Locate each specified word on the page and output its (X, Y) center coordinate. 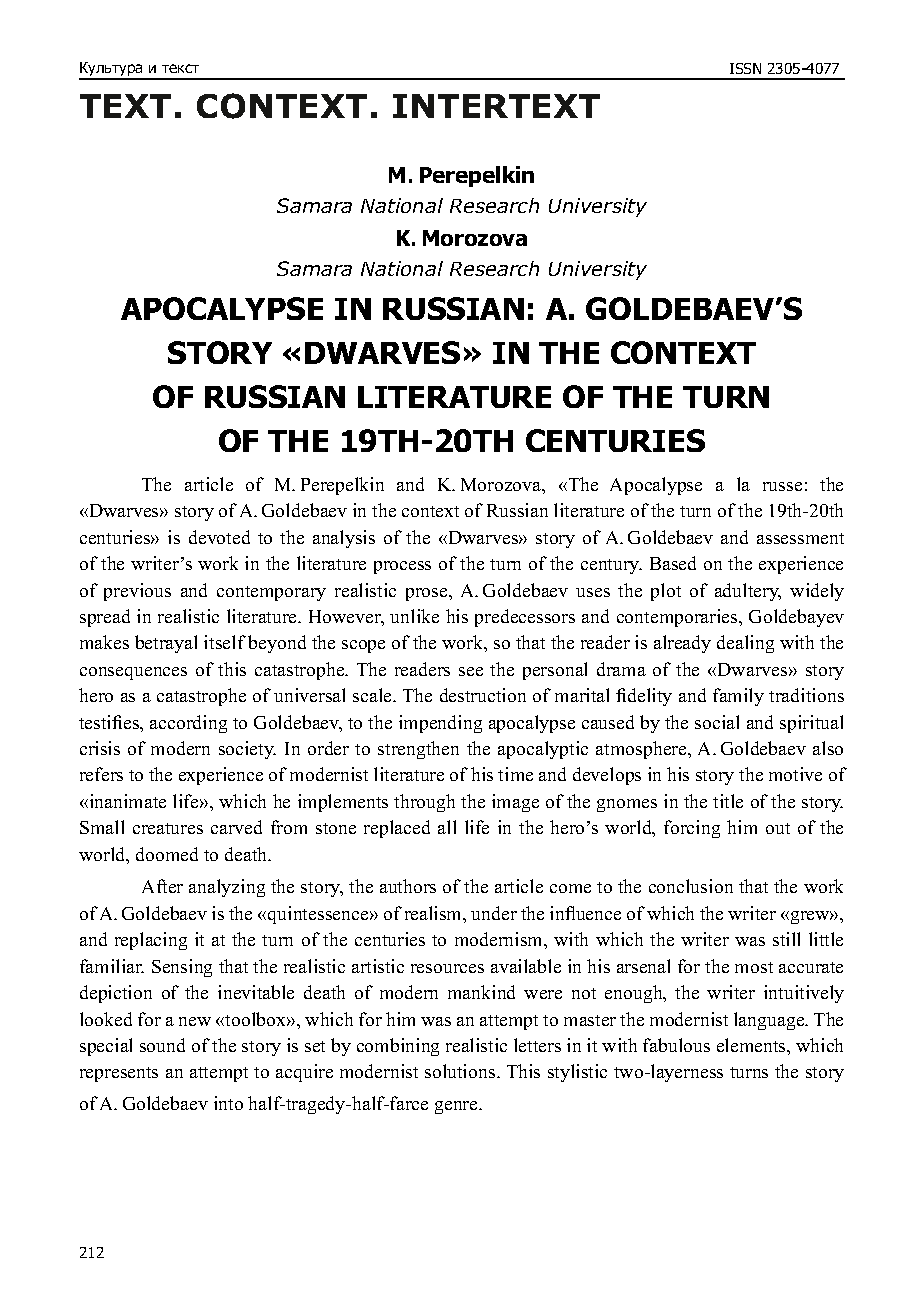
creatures (168, 828)
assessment (800, 538)
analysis (344, 539)
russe (782, 486)
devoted (219, 537)
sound (162, 1045)
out (778, 828)
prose (428, 594)
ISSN (745, 68)
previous (137, 592)
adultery (748, 592)
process (402, 567)
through (424, 803)
